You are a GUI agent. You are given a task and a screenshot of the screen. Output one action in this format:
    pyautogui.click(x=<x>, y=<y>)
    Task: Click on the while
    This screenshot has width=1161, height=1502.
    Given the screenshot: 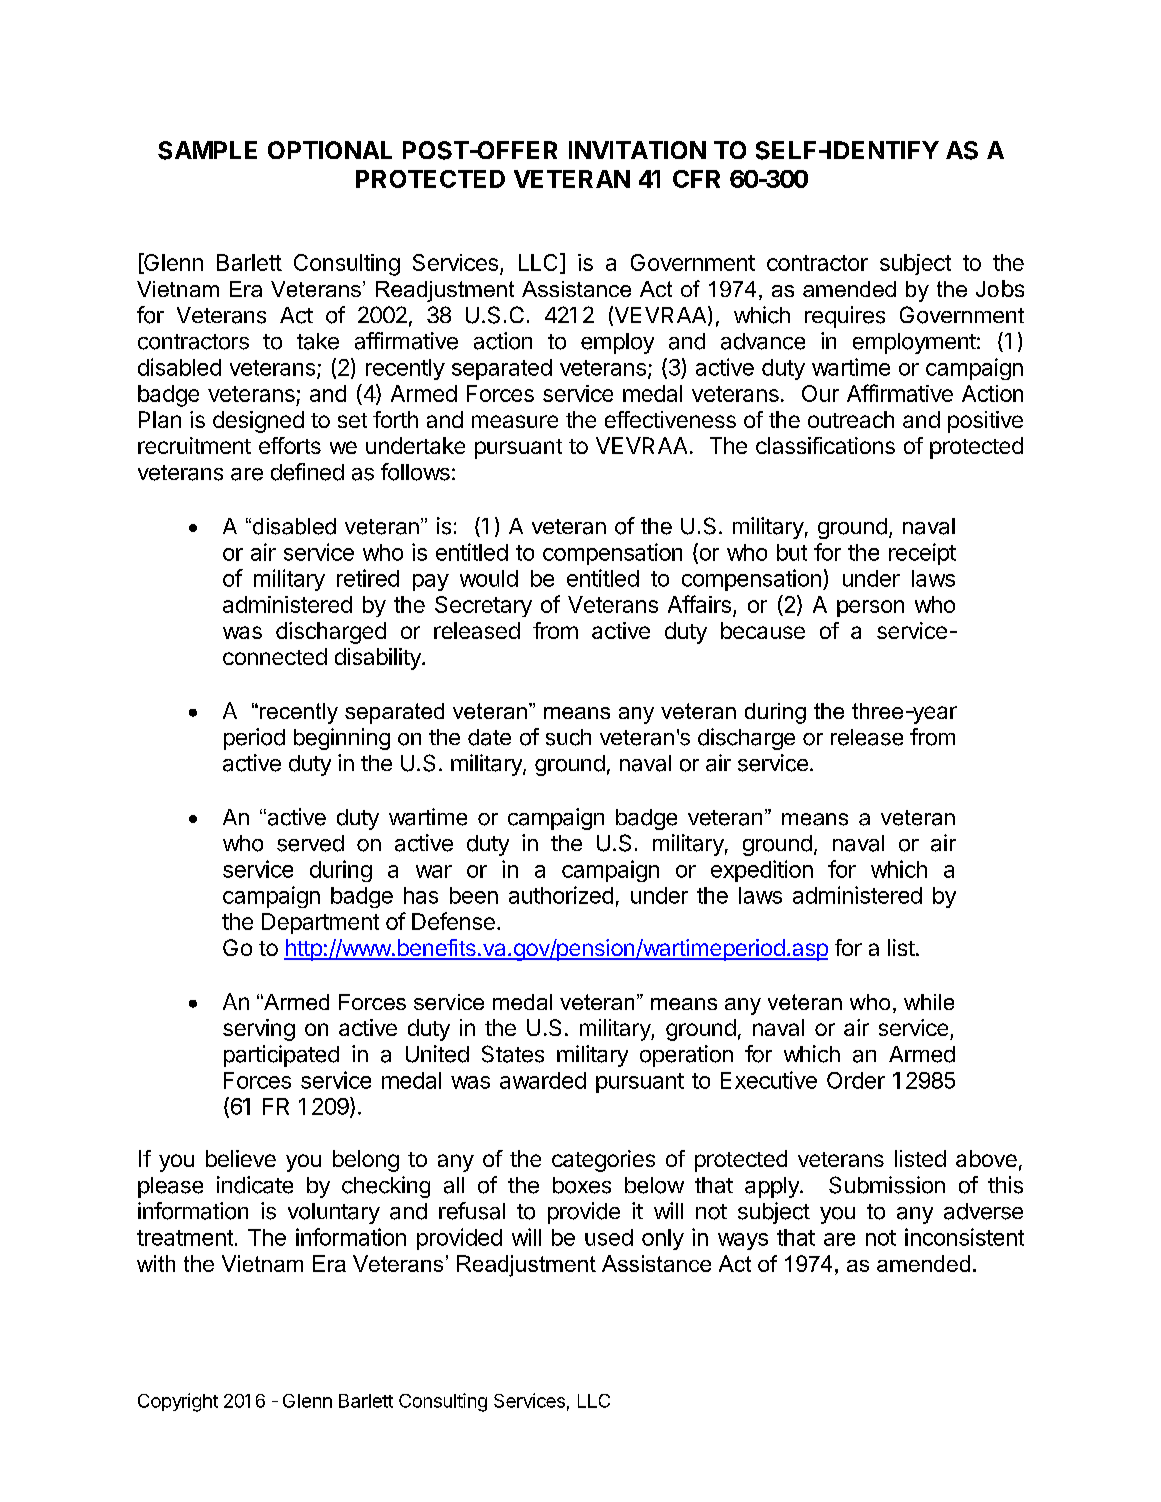 What is the action you would take?
    pyautogui.click(x=929, y=1002)
